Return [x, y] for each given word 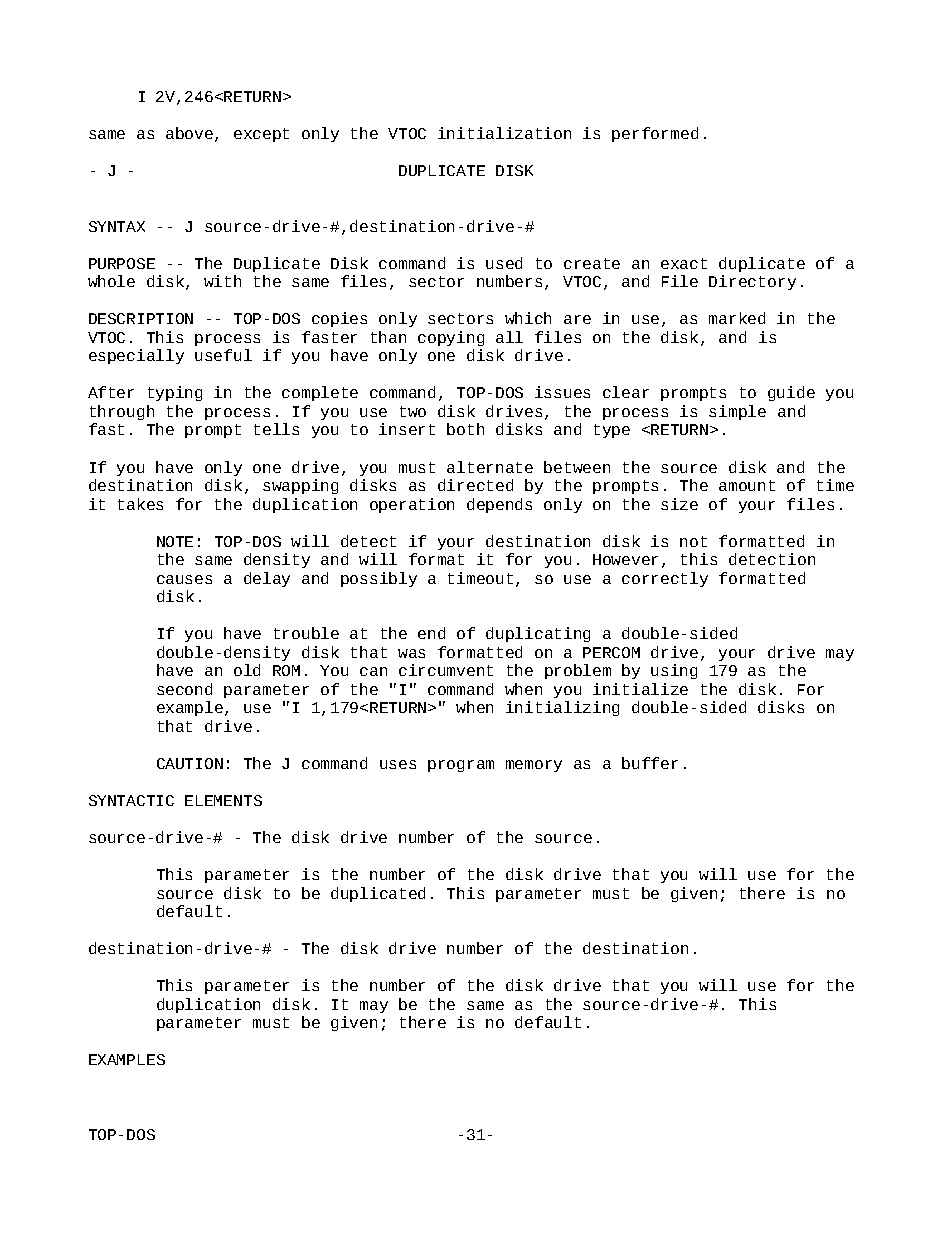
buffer [650, 763]
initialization [504, 133]
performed [655, 134]
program [461, 766]
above [191, 134]
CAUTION [190, 763]
